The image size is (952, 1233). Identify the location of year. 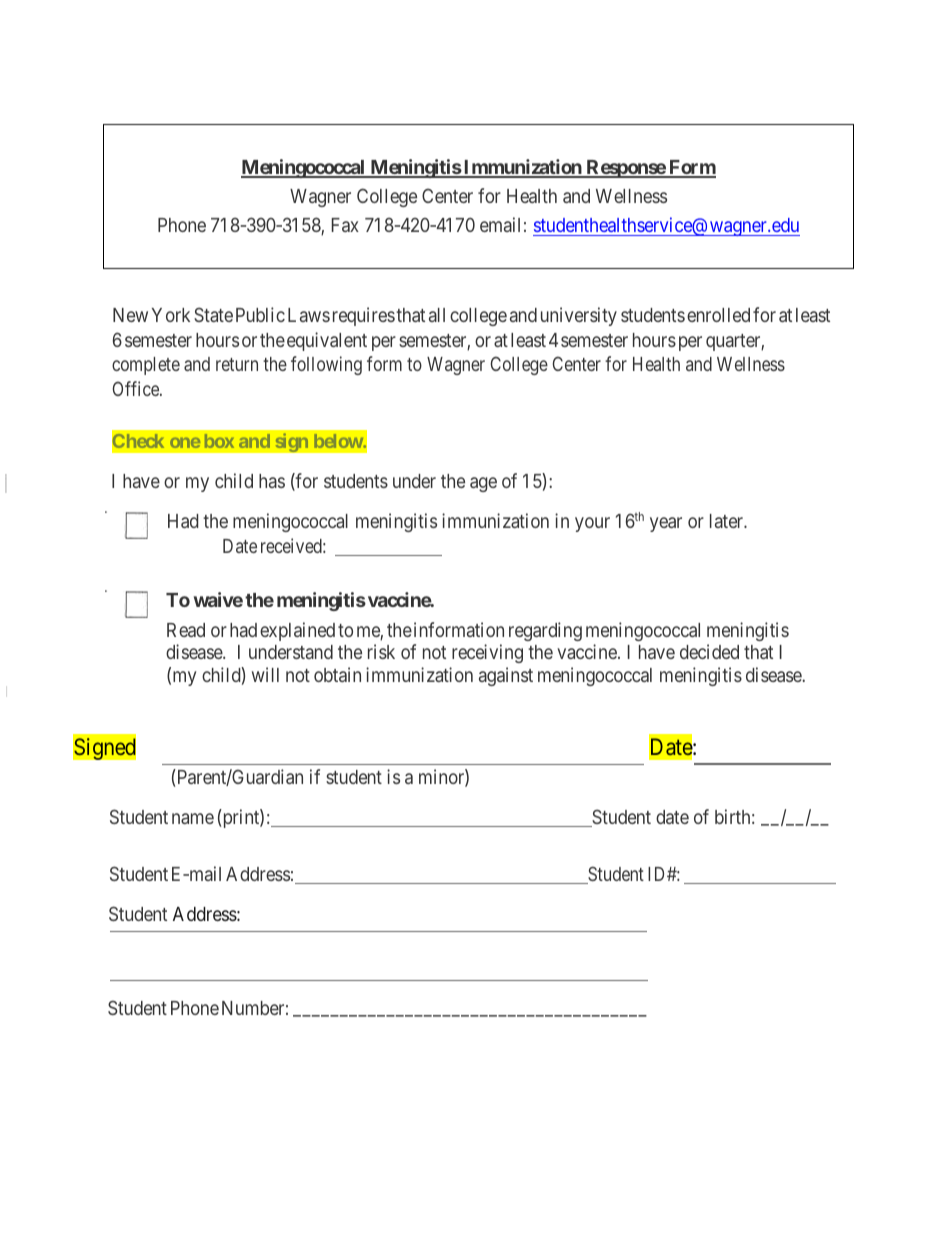
(666, 524).
